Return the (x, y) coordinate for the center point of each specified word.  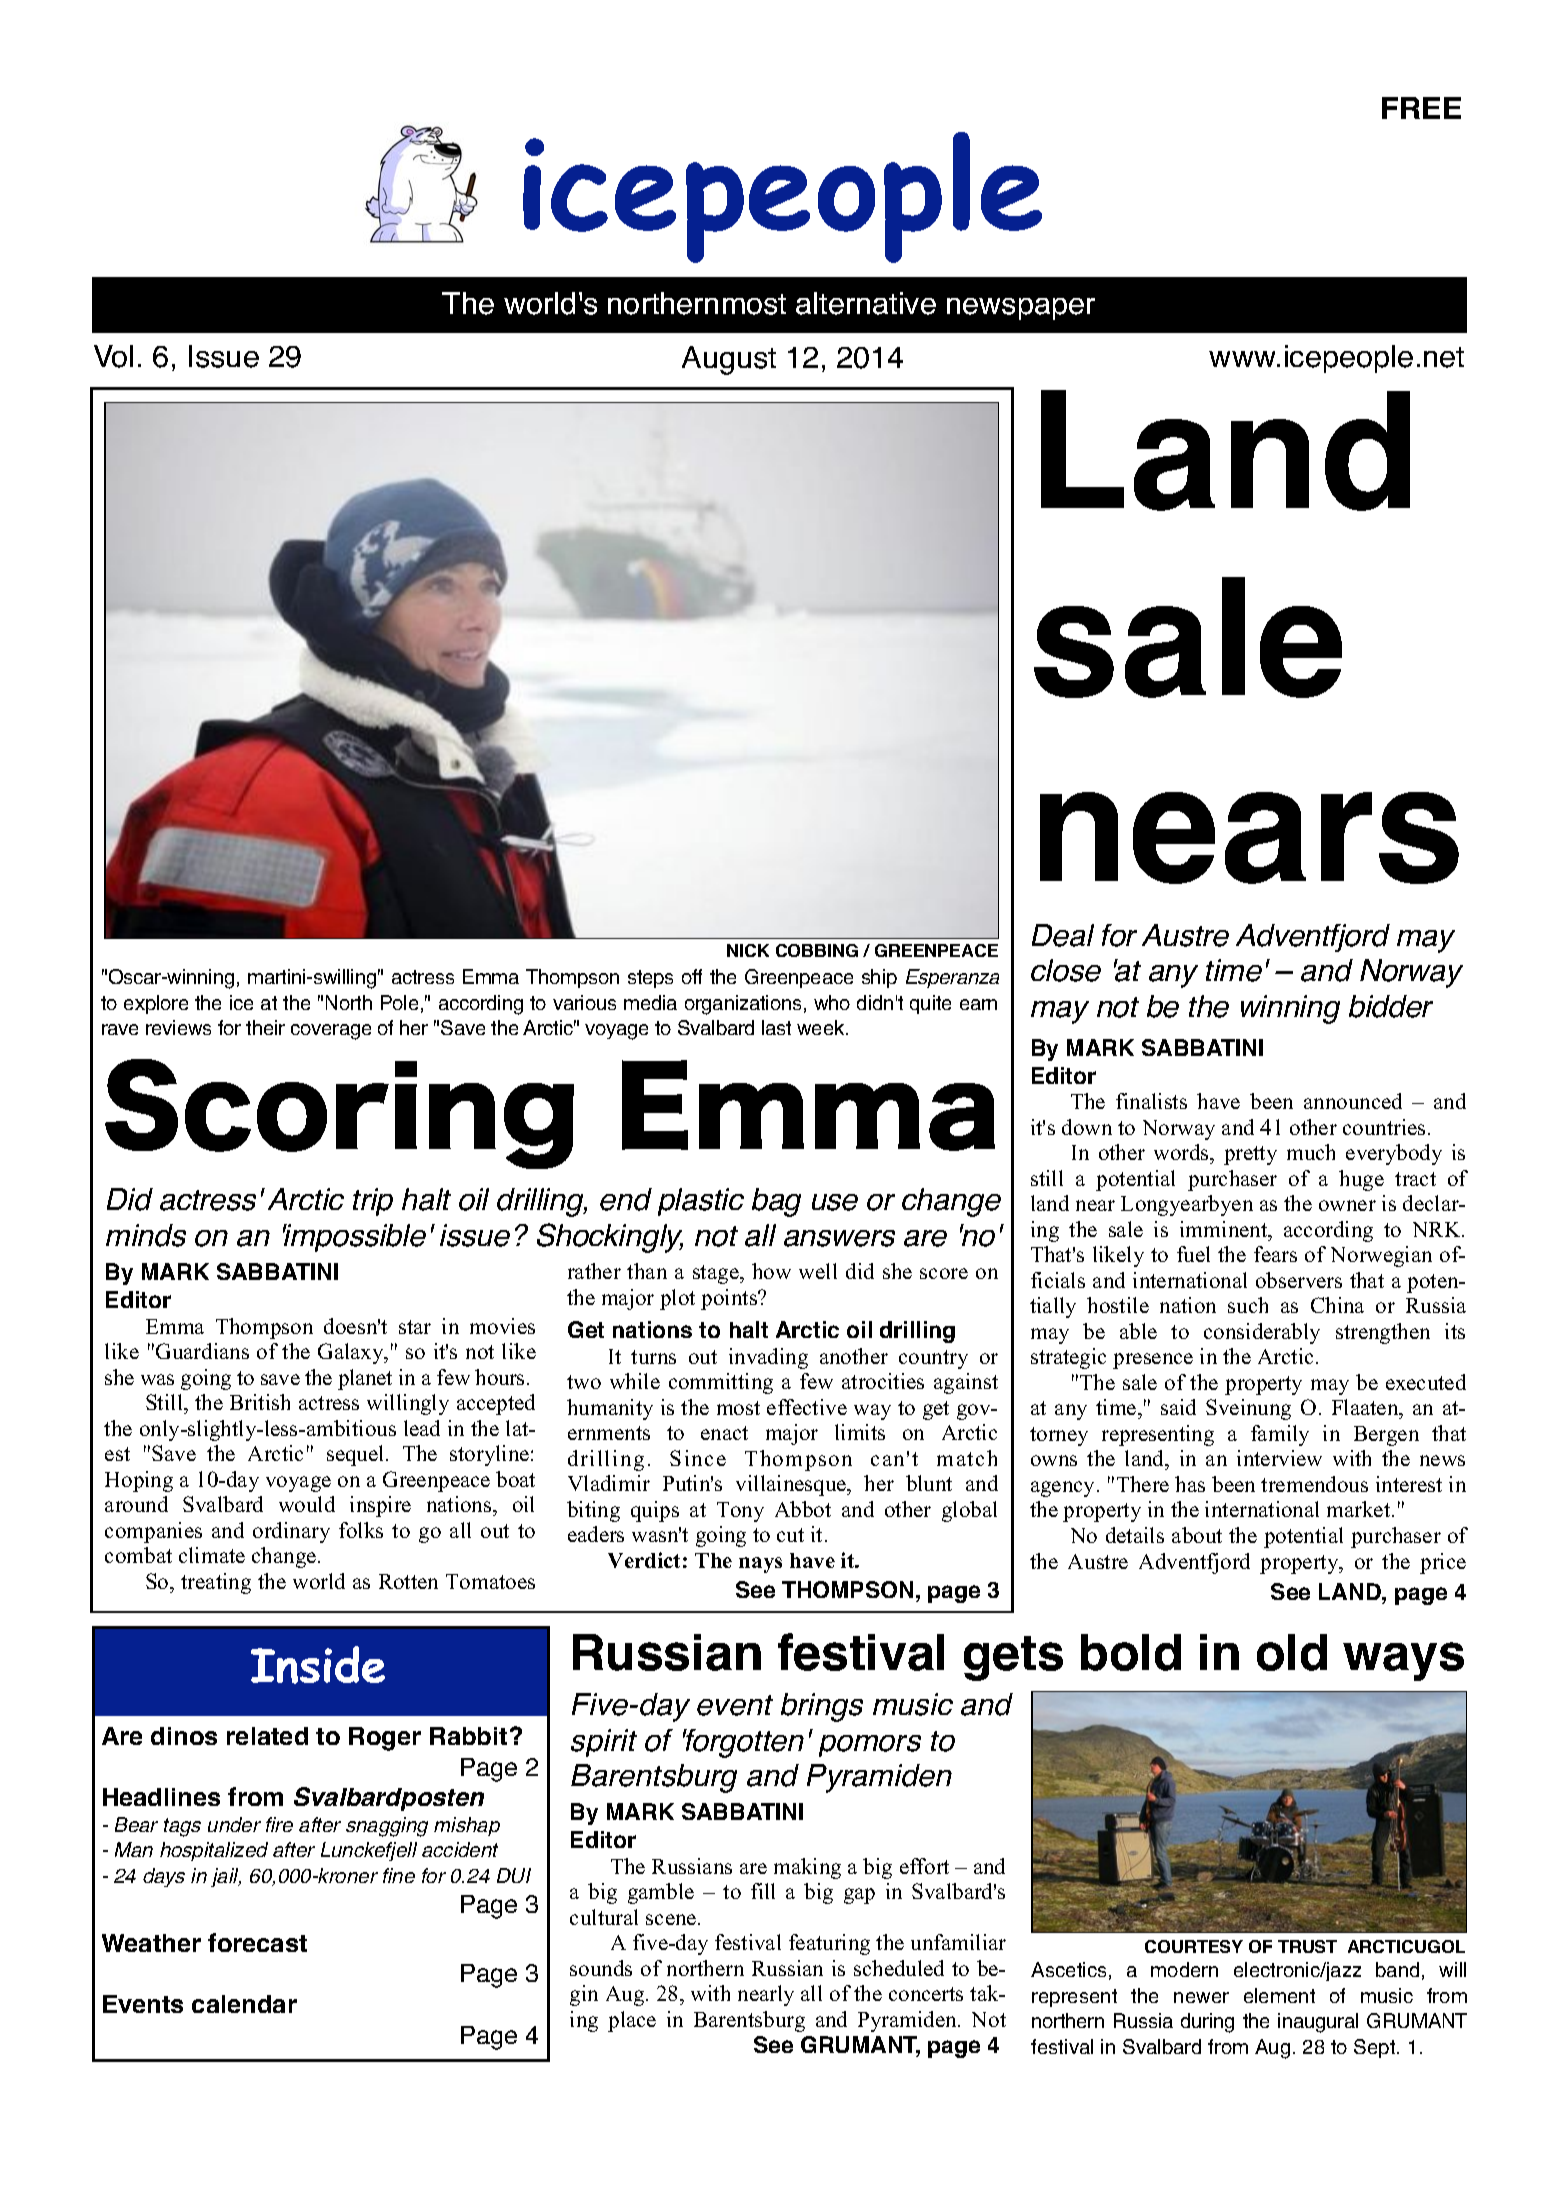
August (729, 360)
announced (1353, 1101)
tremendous (1314, 1484)
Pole (399, 1002)
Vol (113, 356)
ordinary (291, 1532)
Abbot (803, 1509)
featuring (829, 1944)
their (265, 1027)
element (1279, 1995)
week (822, 1027)
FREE (1421, 108)
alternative (866, 303)
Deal (1063, 935)
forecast (257, 1942)
